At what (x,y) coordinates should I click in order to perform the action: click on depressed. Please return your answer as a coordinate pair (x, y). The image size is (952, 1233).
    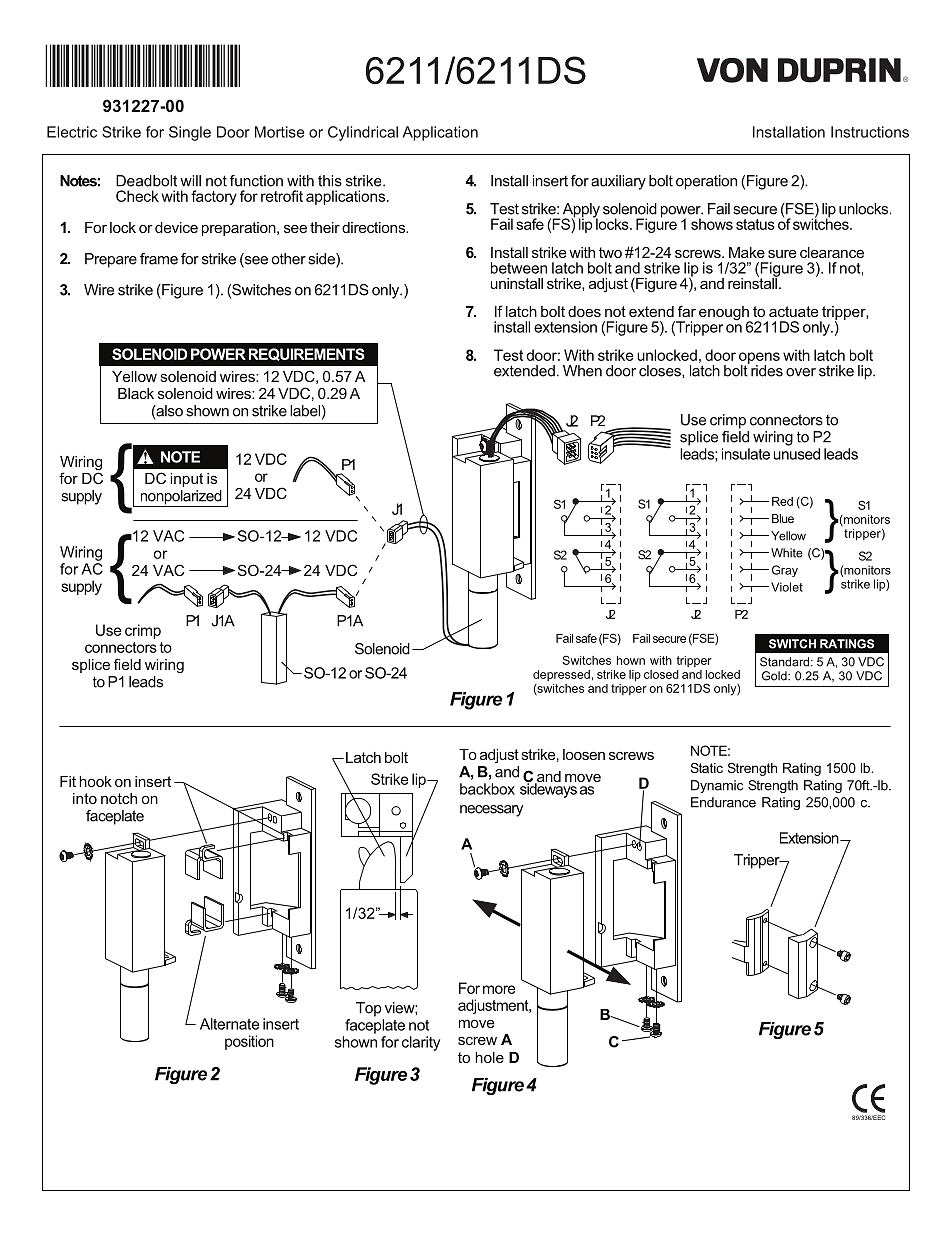
    Looking at the image, I should click on (561, 675).
